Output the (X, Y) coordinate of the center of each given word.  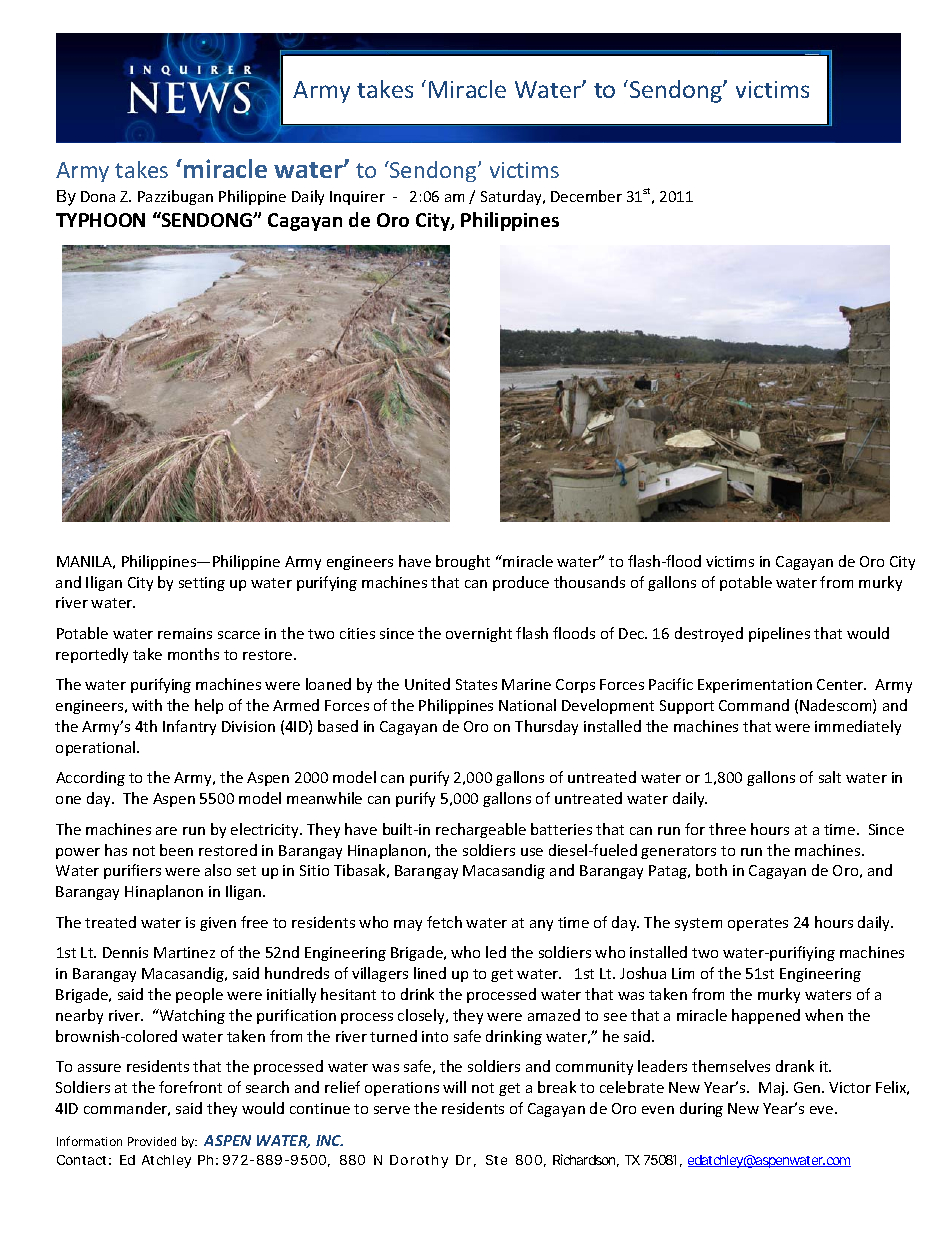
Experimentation (755, 686)
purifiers (132, 871)
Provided (152, 1141)
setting (202, 584)
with (147, 705)
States (476, 684)
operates (758, 924)
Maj (773, 1089)
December (586, 196)
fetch (444, 922)
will (454, 1087)
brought (463, 562)
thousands (589, 582)
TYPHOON (100, 220)
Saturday (512, 197)
